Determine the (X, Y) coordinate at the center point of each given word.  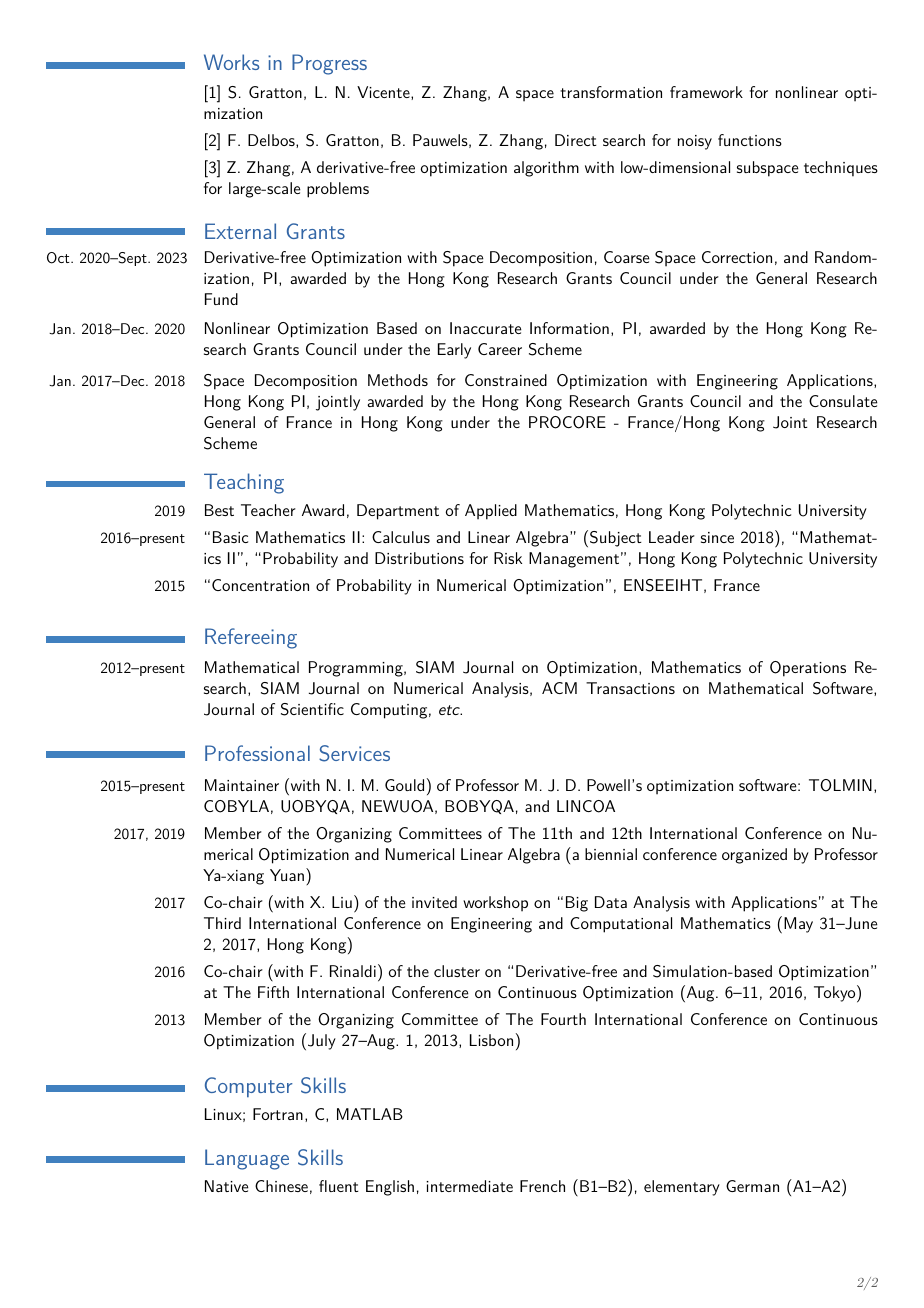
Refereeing (251, 638)
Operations (808, 669)
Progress (329, 64)
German (752, 1186)
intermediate (469, 1186)
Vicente (384, 93)
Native (227, 1186)
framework (706, 92)
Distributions (419, 558)
